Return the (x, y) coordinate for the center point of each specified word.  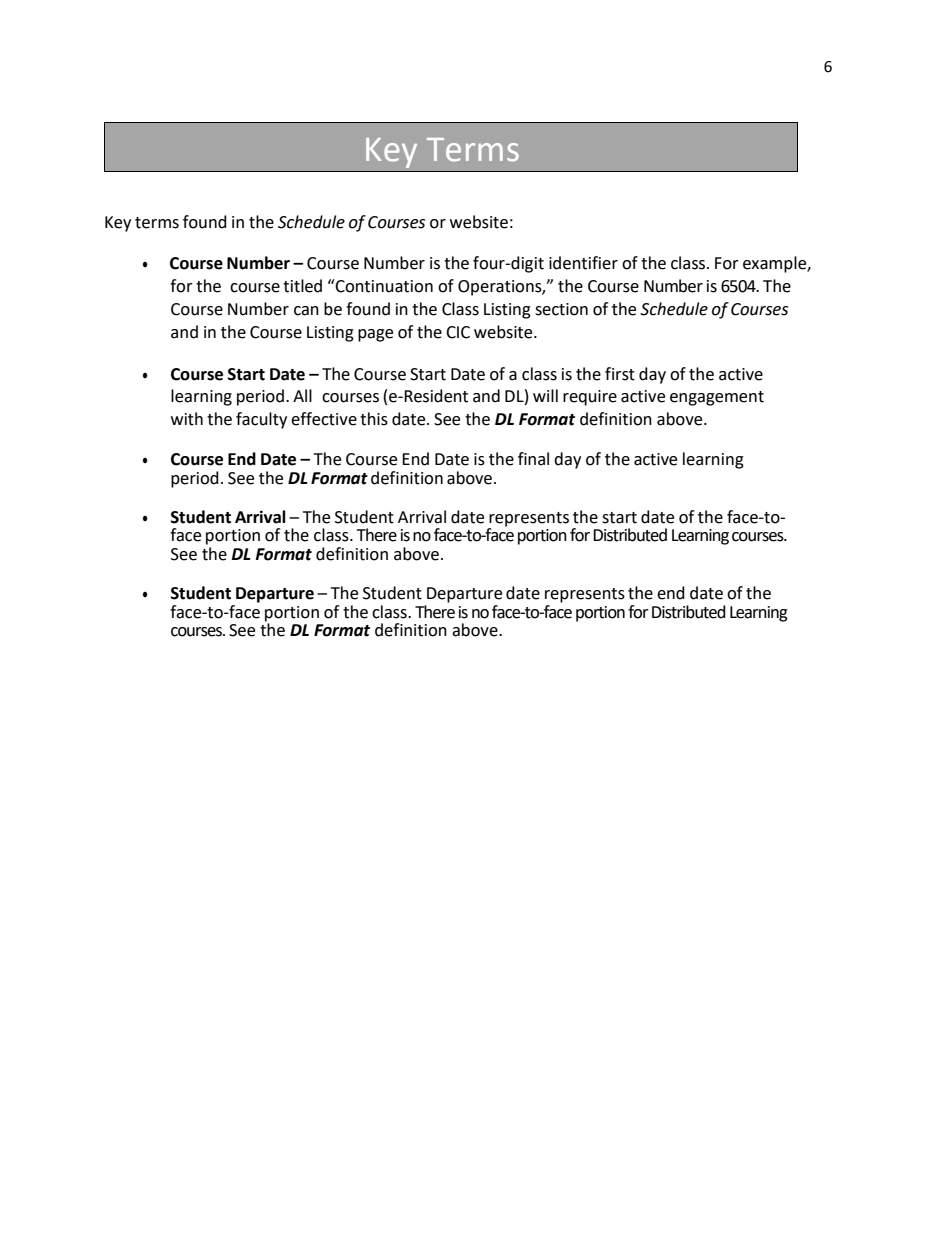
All (302, 395)
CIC (458, 332)
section (561, 309)
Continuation (383, 286)
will (545, 395)
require (590, 398)
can (306, 311)
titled (302, 286)
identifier (583, 263)
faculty (261, 420)
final (533, 459)
